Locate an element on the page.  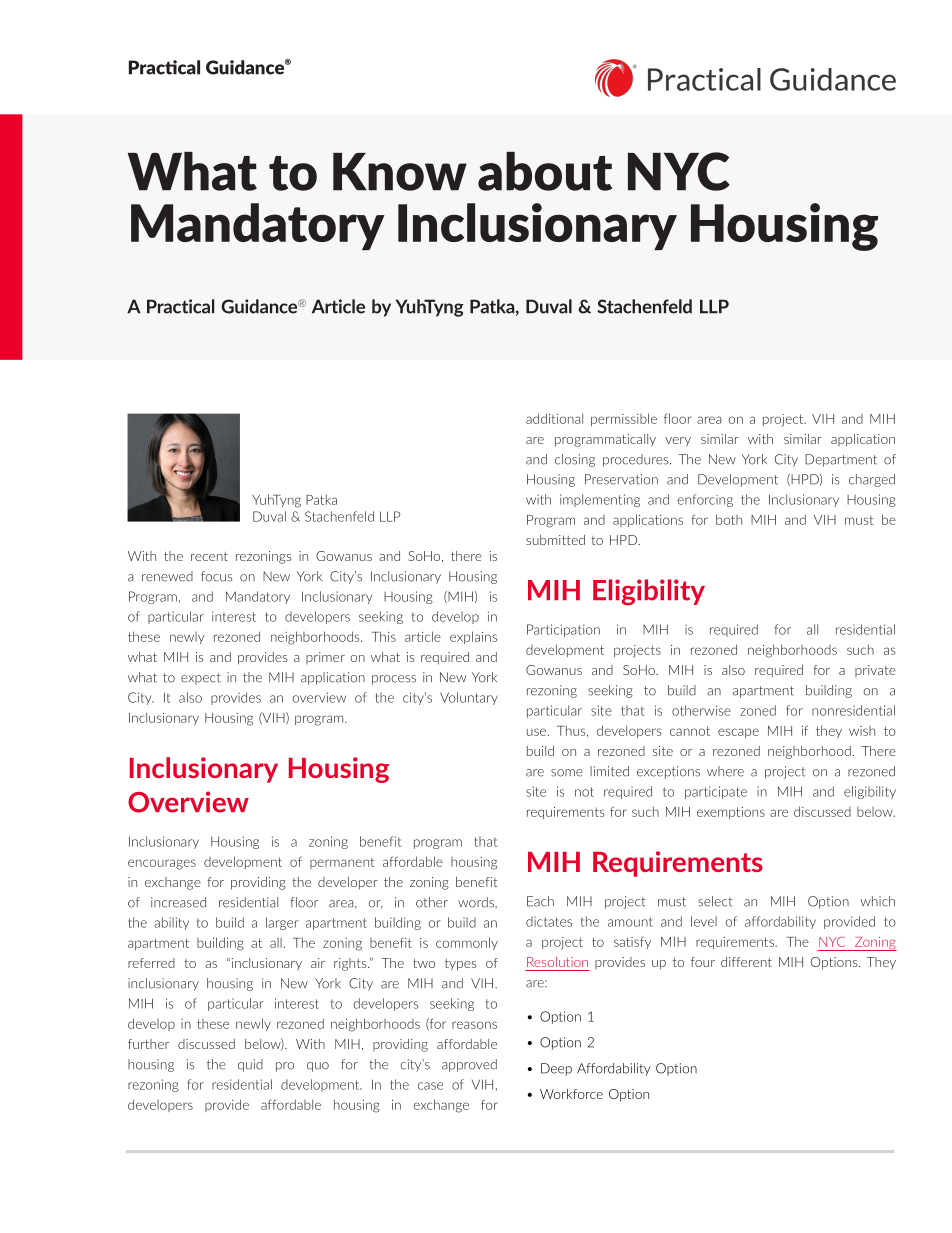
Know is located at coordinates (400, 172).
